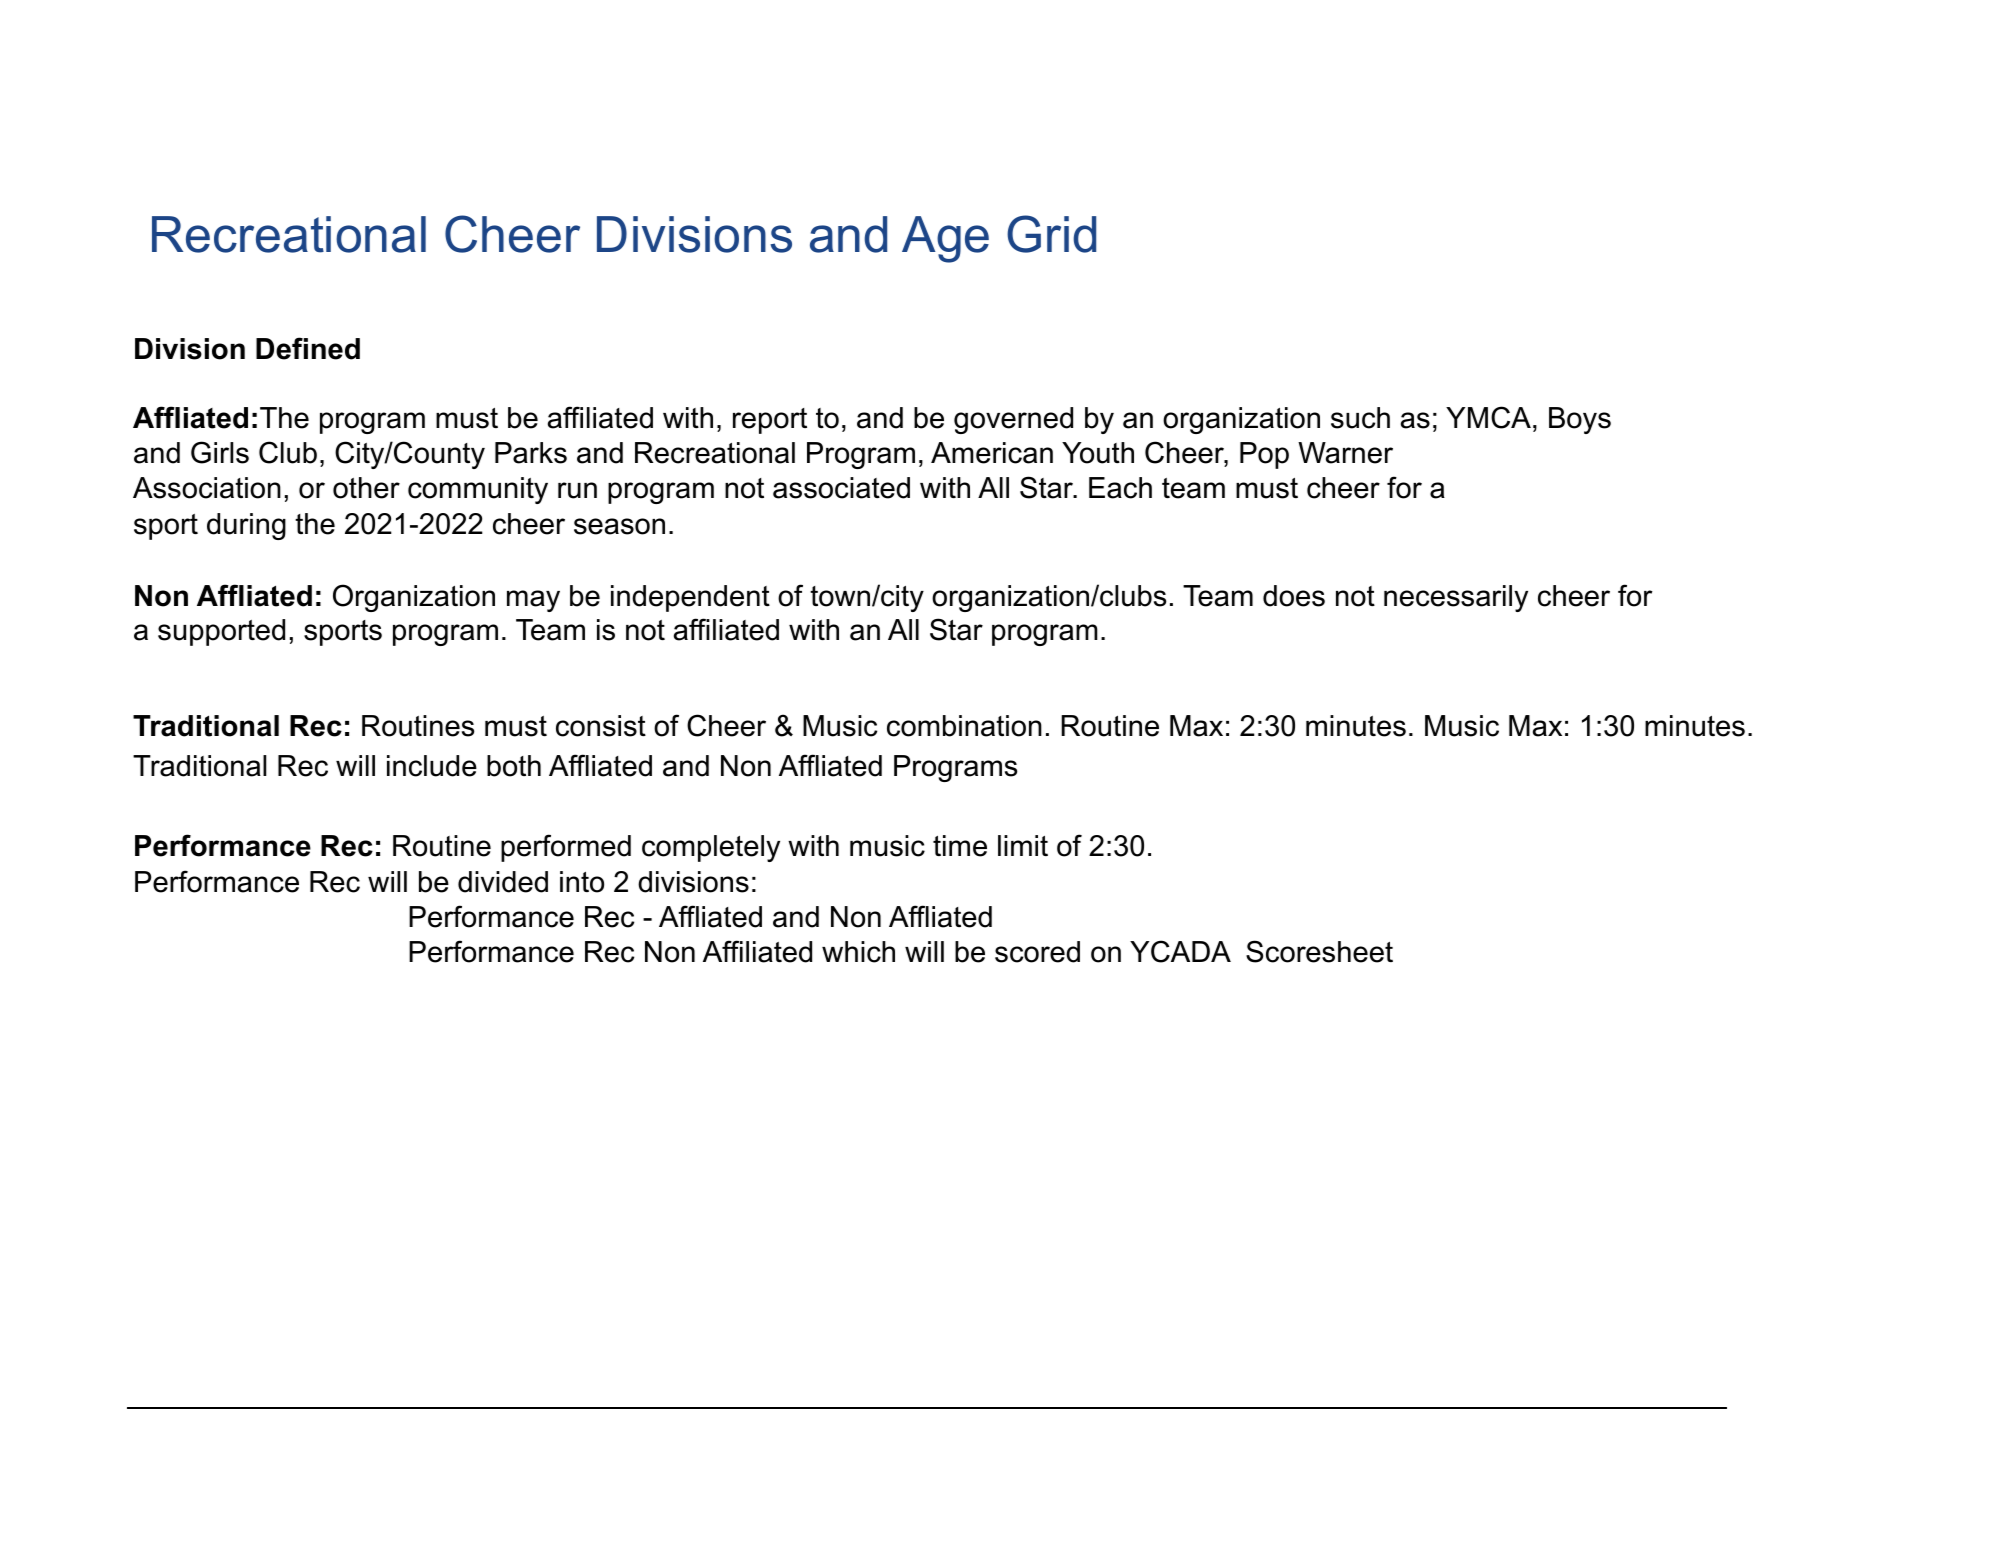 The height and width of the document is (1558, 2016). What do you see at coordinates (1456, 598) in the document?
I see `necessarily` at bounding box center [1456, 598].
